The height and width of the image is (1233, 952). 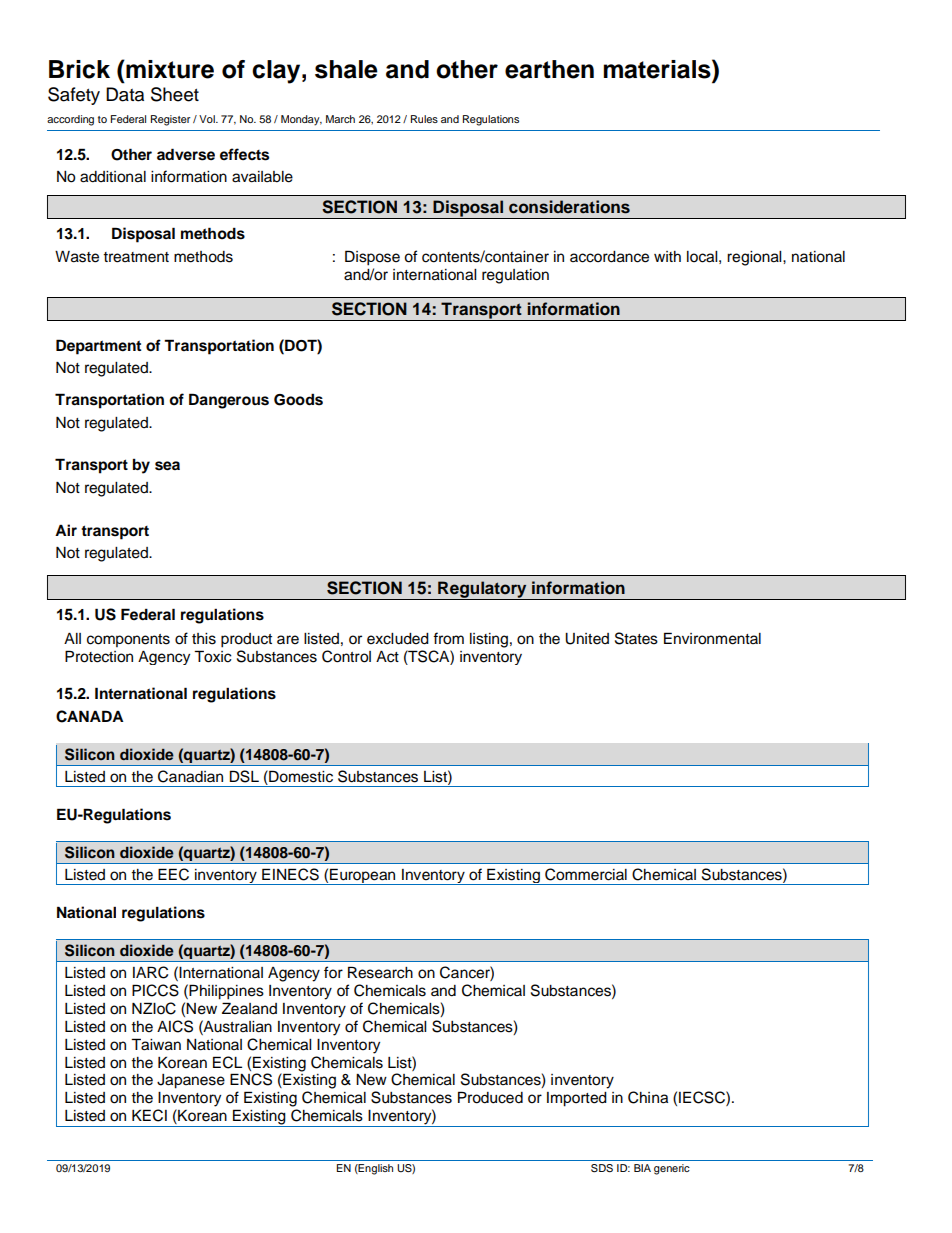 I want to click on Data, so click(x=125, y=94).
